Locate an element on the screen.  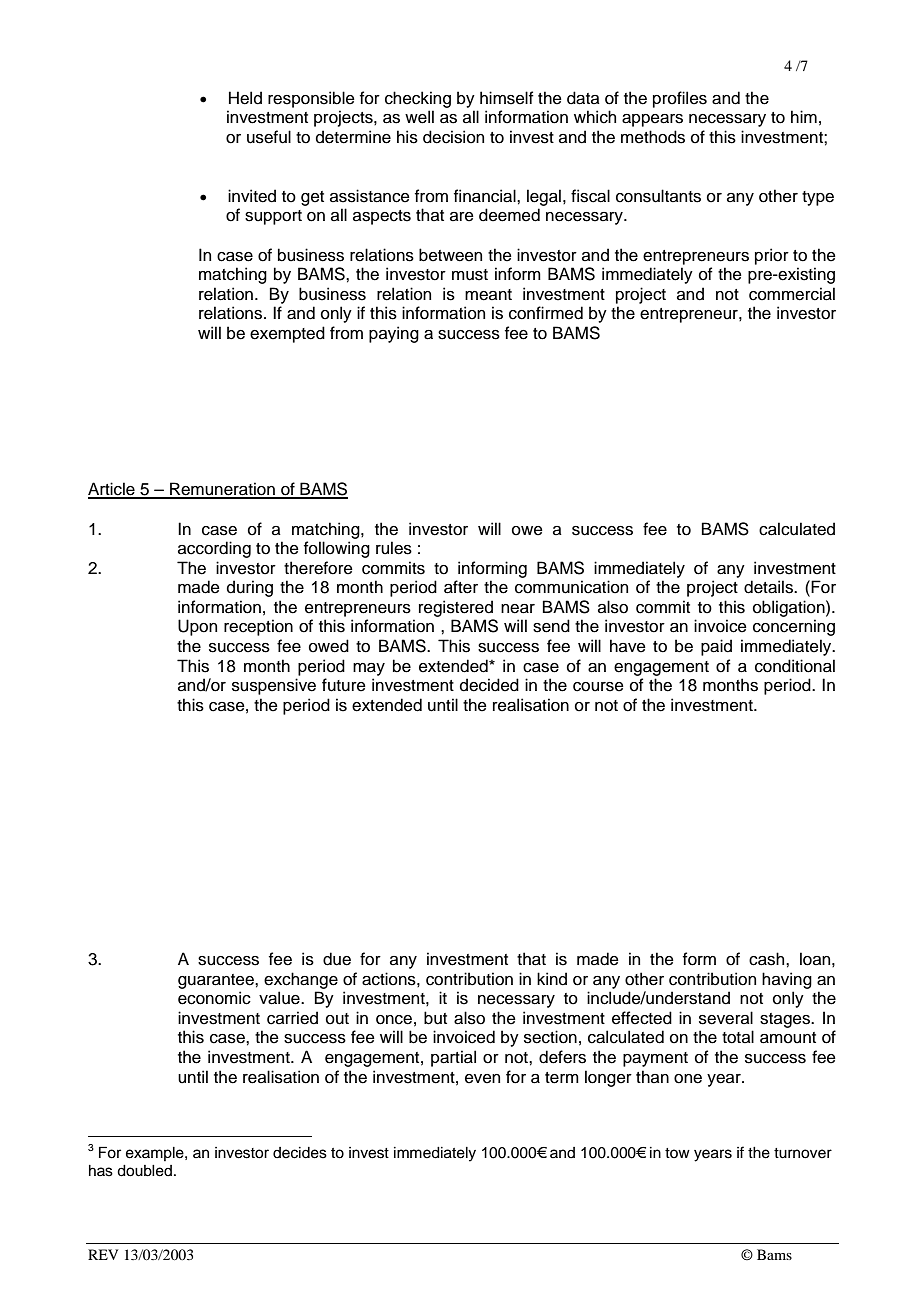
decision is located at coordinates (453, 137).
